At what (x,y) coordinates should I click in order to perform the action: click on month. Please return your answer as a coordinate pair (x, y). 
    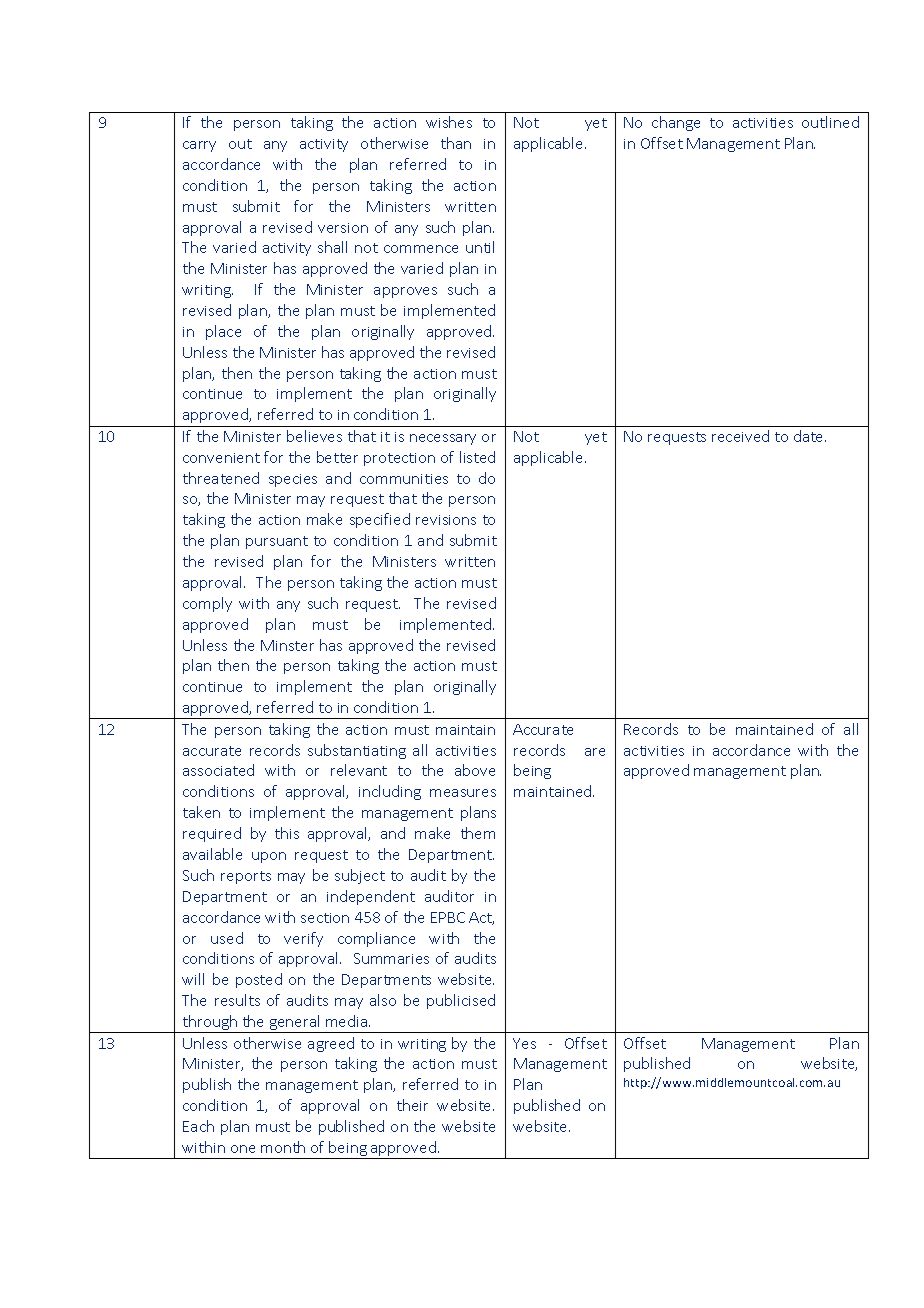
    Looking at the image, I should click on (283, 1147).
